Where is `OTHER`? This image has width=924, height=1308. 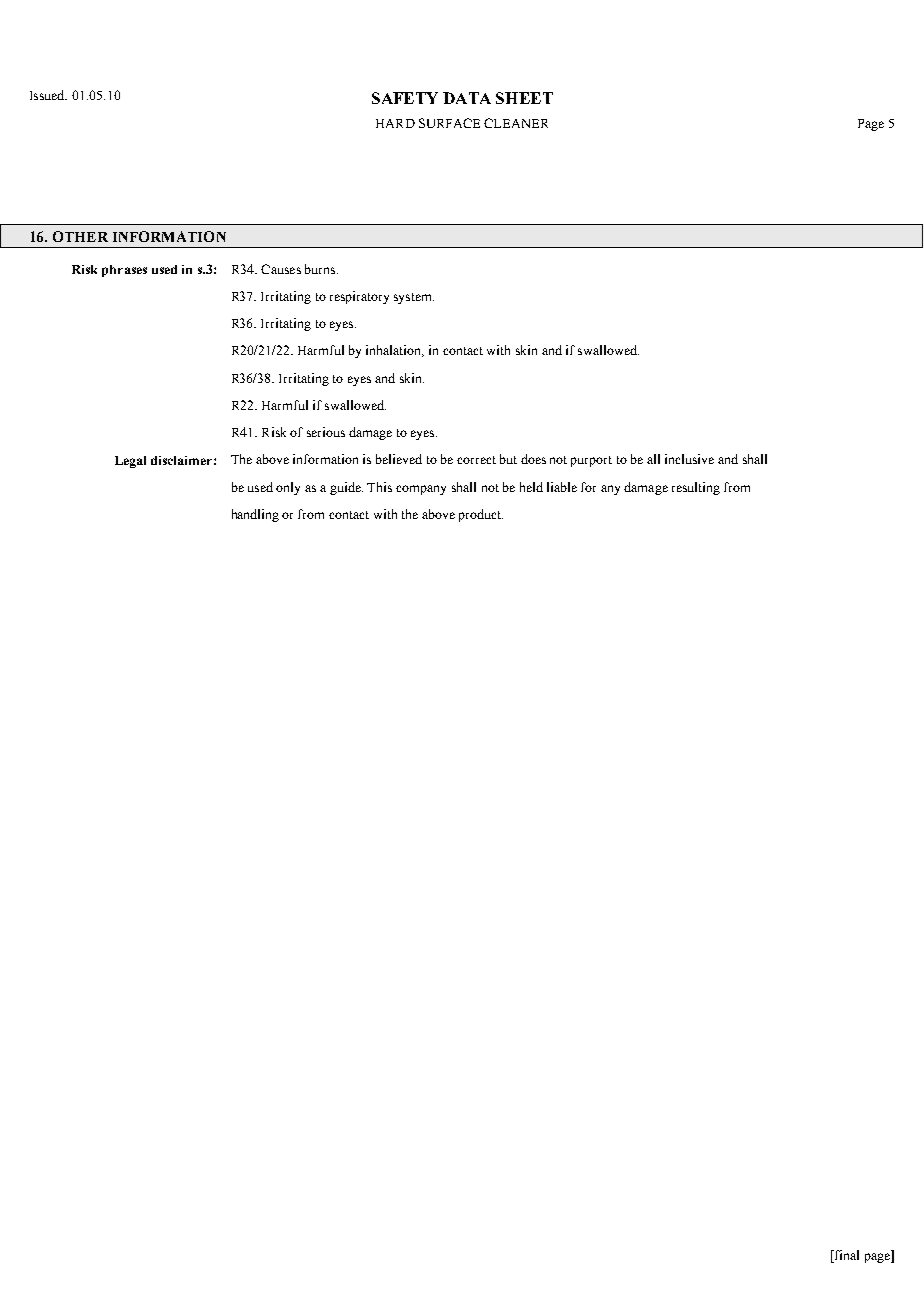
OTHER is located at coordinates (80, 236).
